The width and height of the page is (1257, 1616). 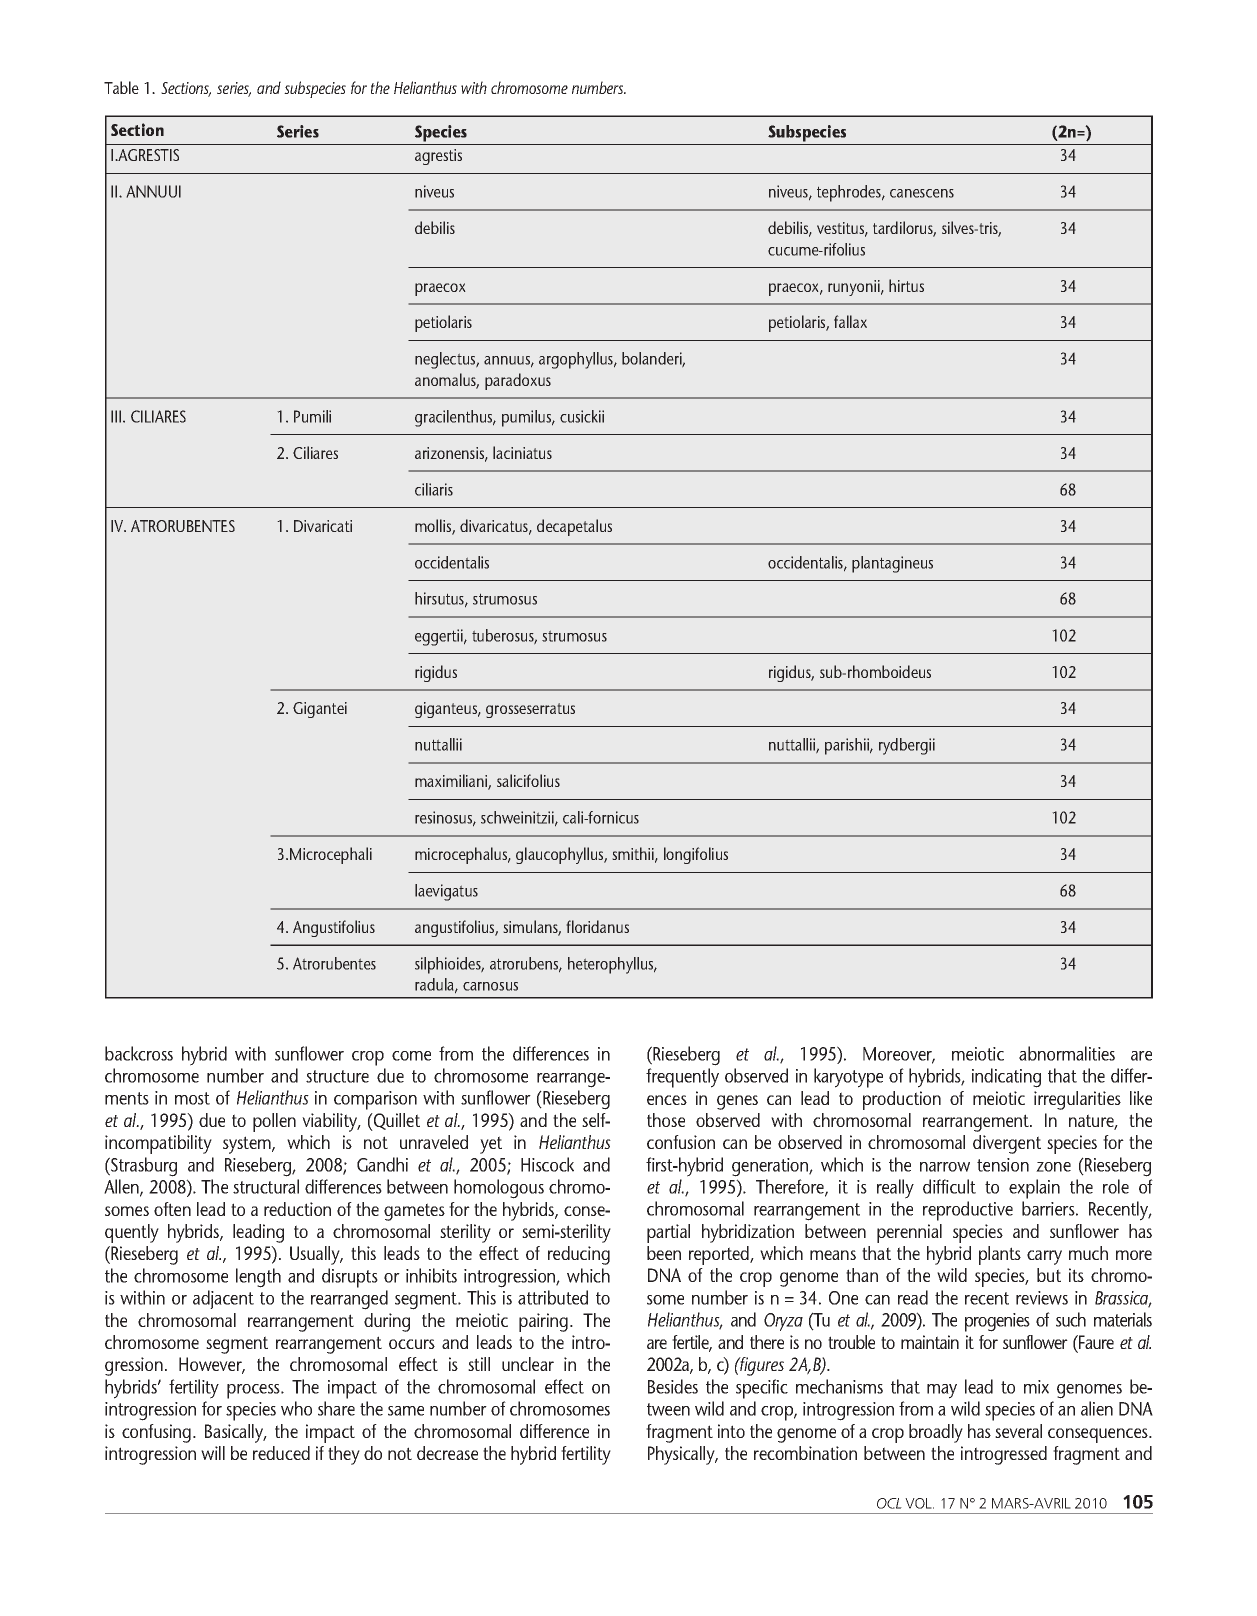 What do you see at coordinates (737, 1102) in the page?
I see `genes` at bounding box center [737, 1102].
